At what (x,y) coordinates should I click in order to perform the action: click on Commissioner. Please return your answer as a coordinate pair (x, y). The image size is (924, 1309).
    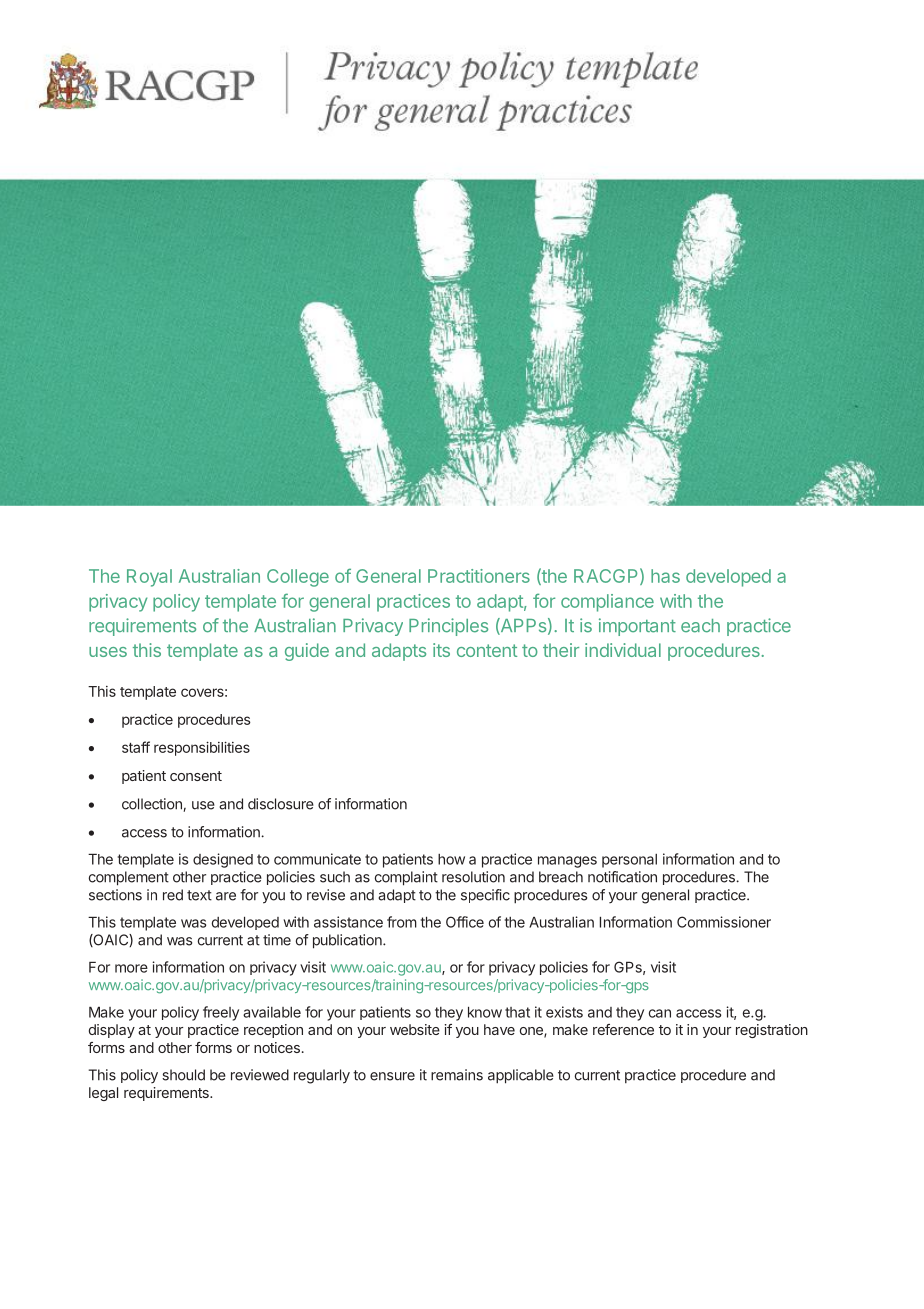
    Looking at the image, I should click on (724, 922).
